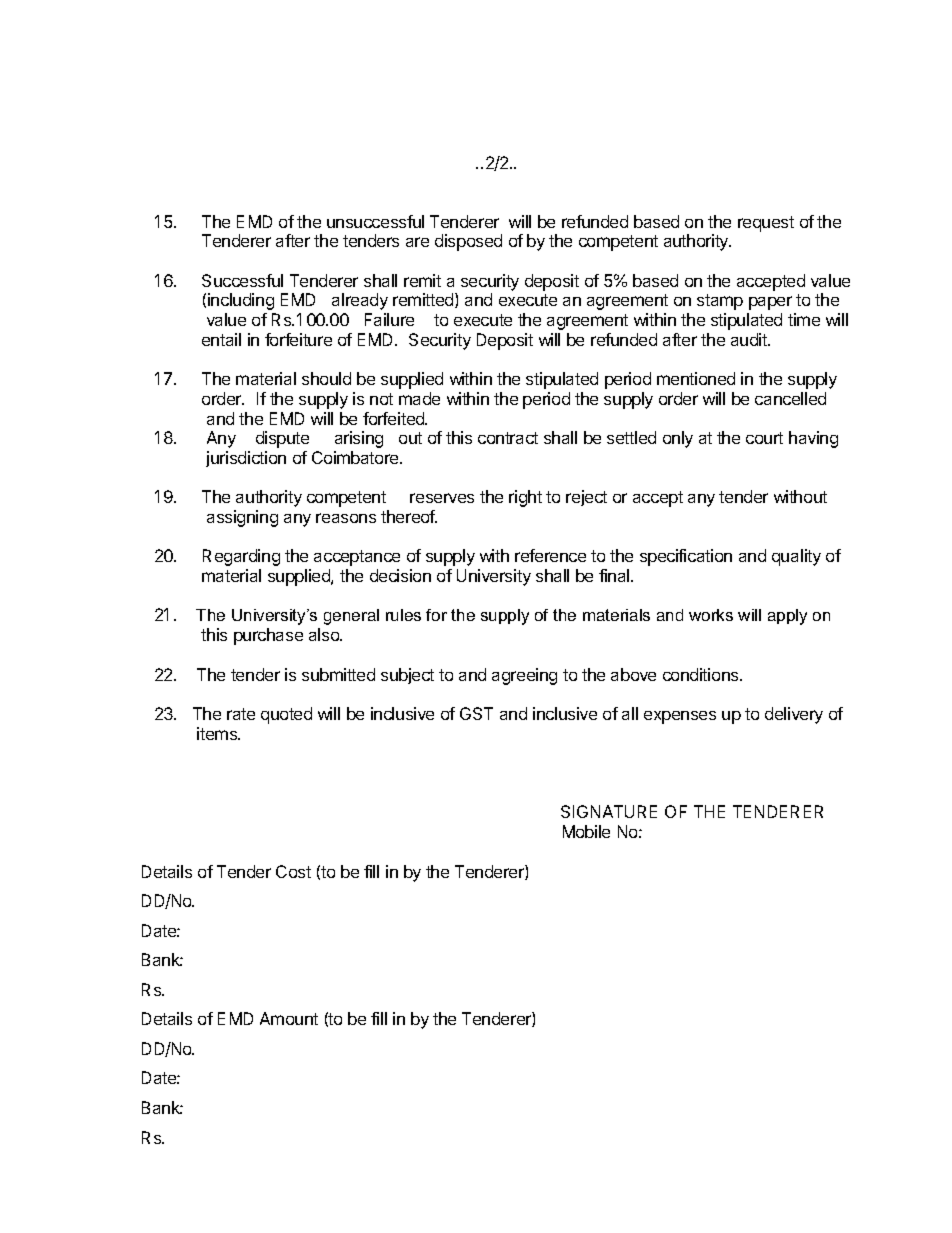  I want to click on request, so click(766, 224).
